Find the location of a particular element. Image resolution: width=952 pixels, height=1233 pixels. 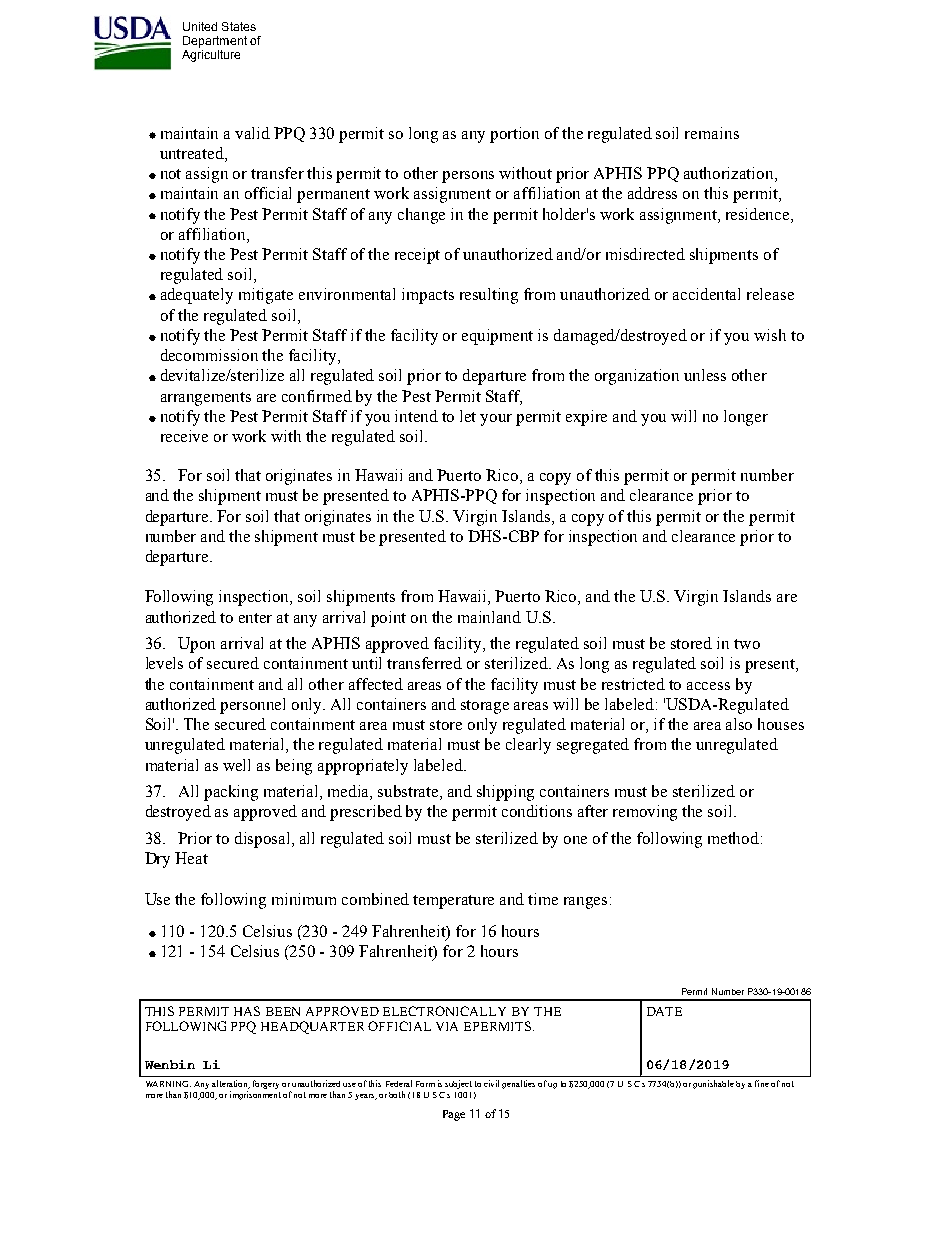

portion is located at coordinates (514, 135).
